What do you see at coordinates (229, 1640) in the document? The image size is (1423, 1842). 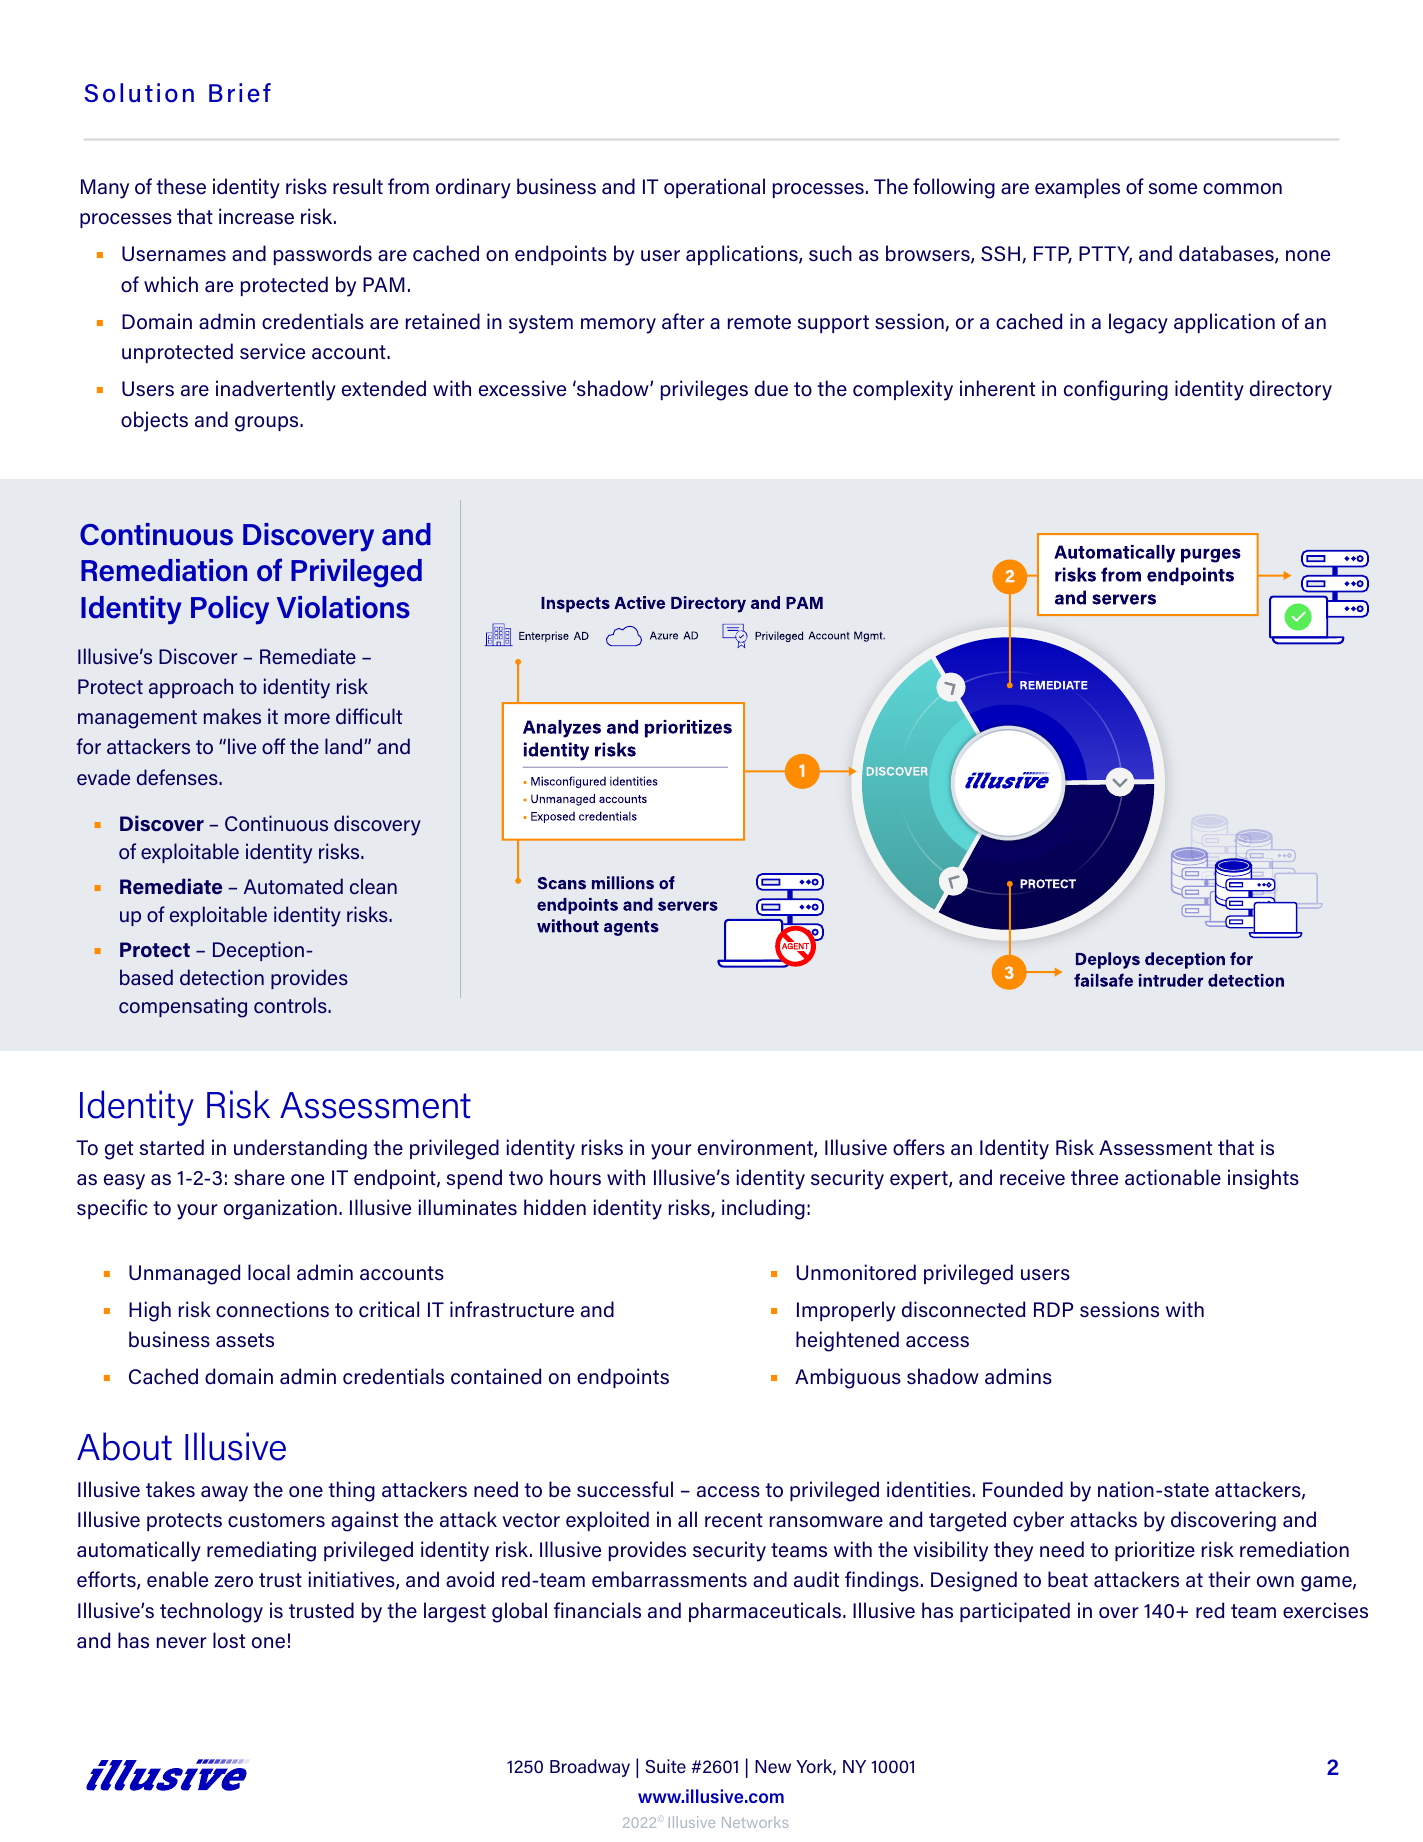 I see `lost` at bounding box center [229, 1640].
